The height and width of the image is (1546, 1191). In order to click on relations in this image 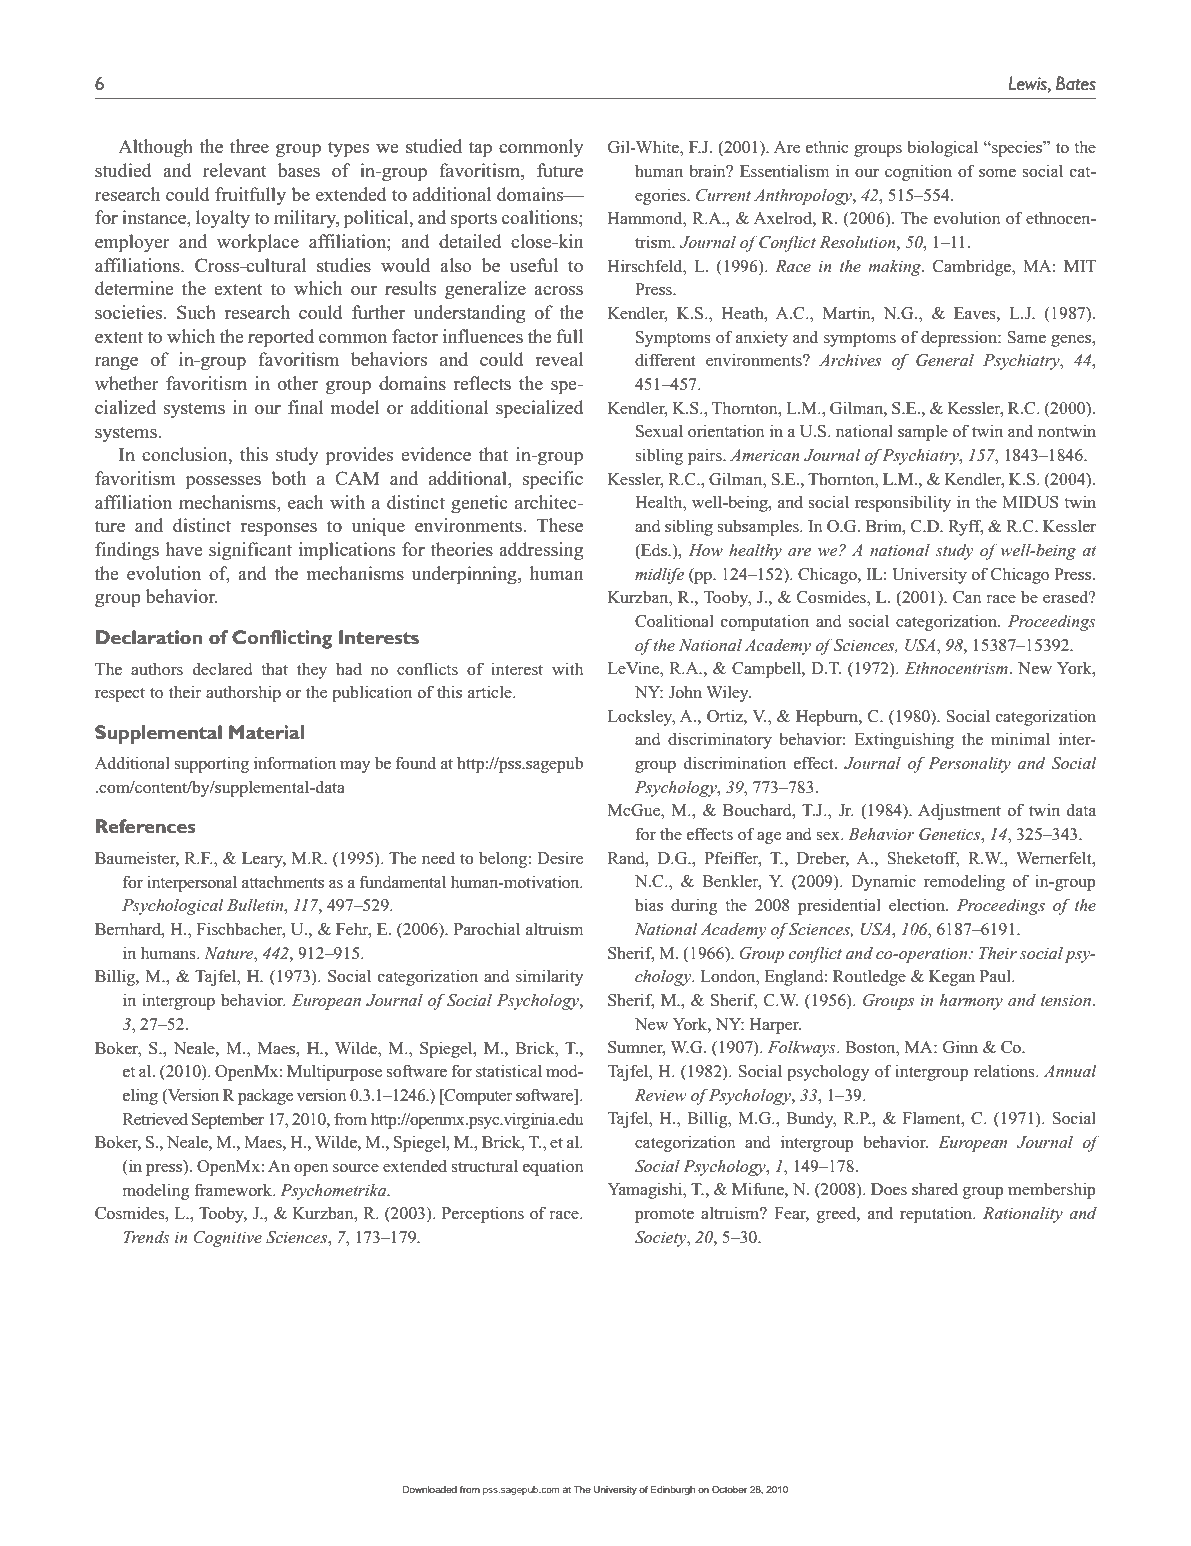, I will do `click(1005, 1071)`.
